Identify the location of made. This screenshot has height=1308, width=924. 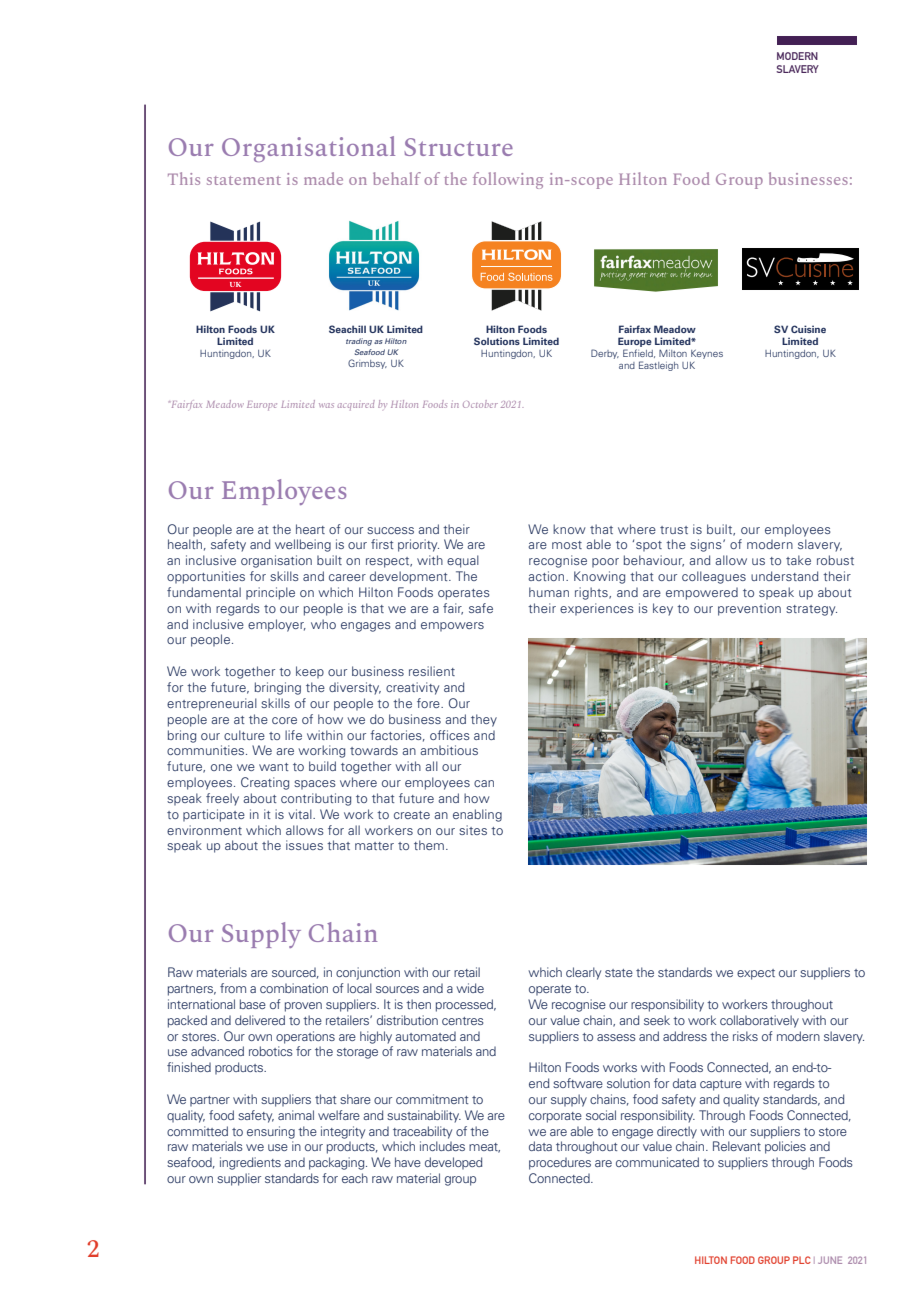
(323, 178).
